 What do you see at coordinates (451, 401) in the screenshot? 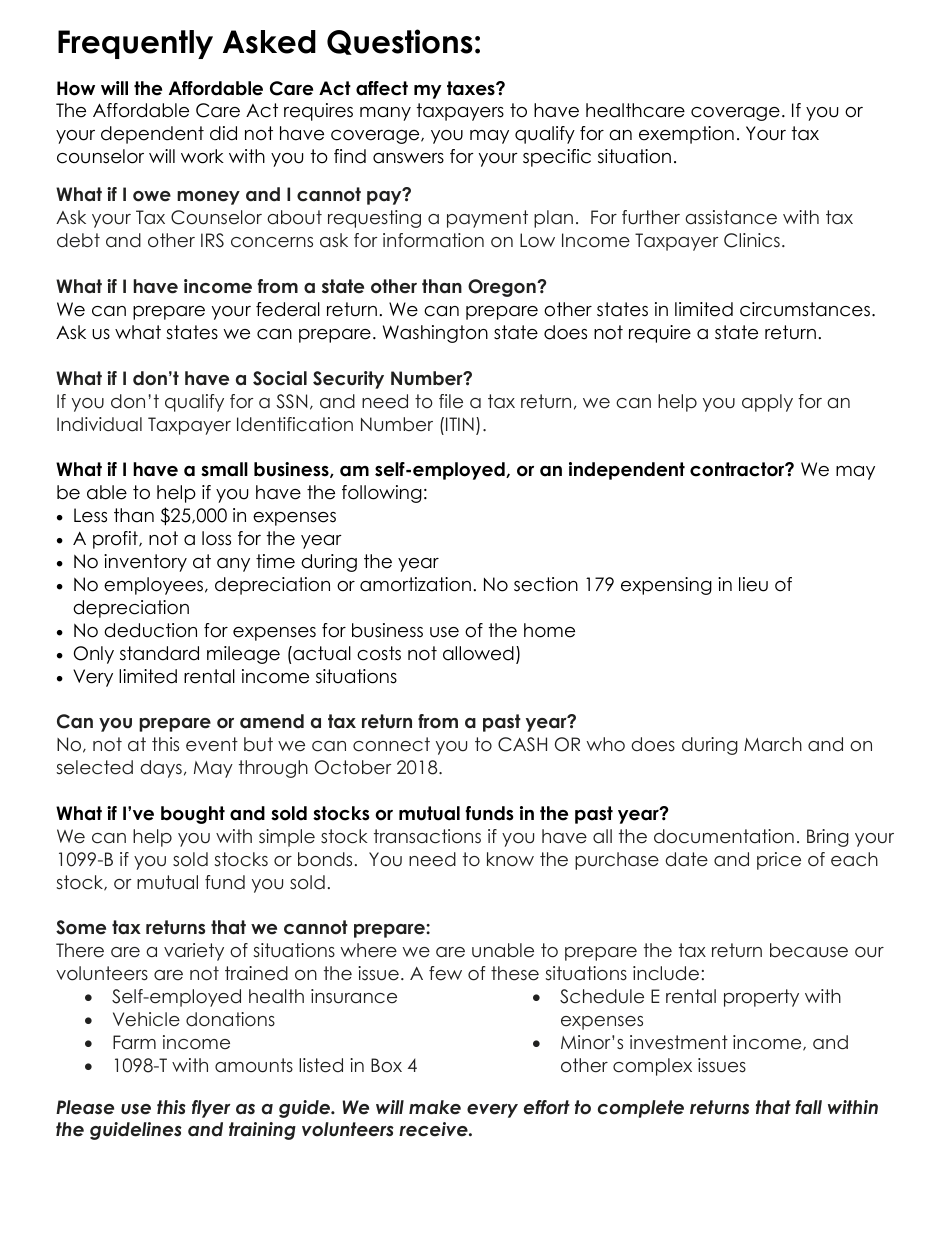
I see `file` at bounding box center [451, 401].
